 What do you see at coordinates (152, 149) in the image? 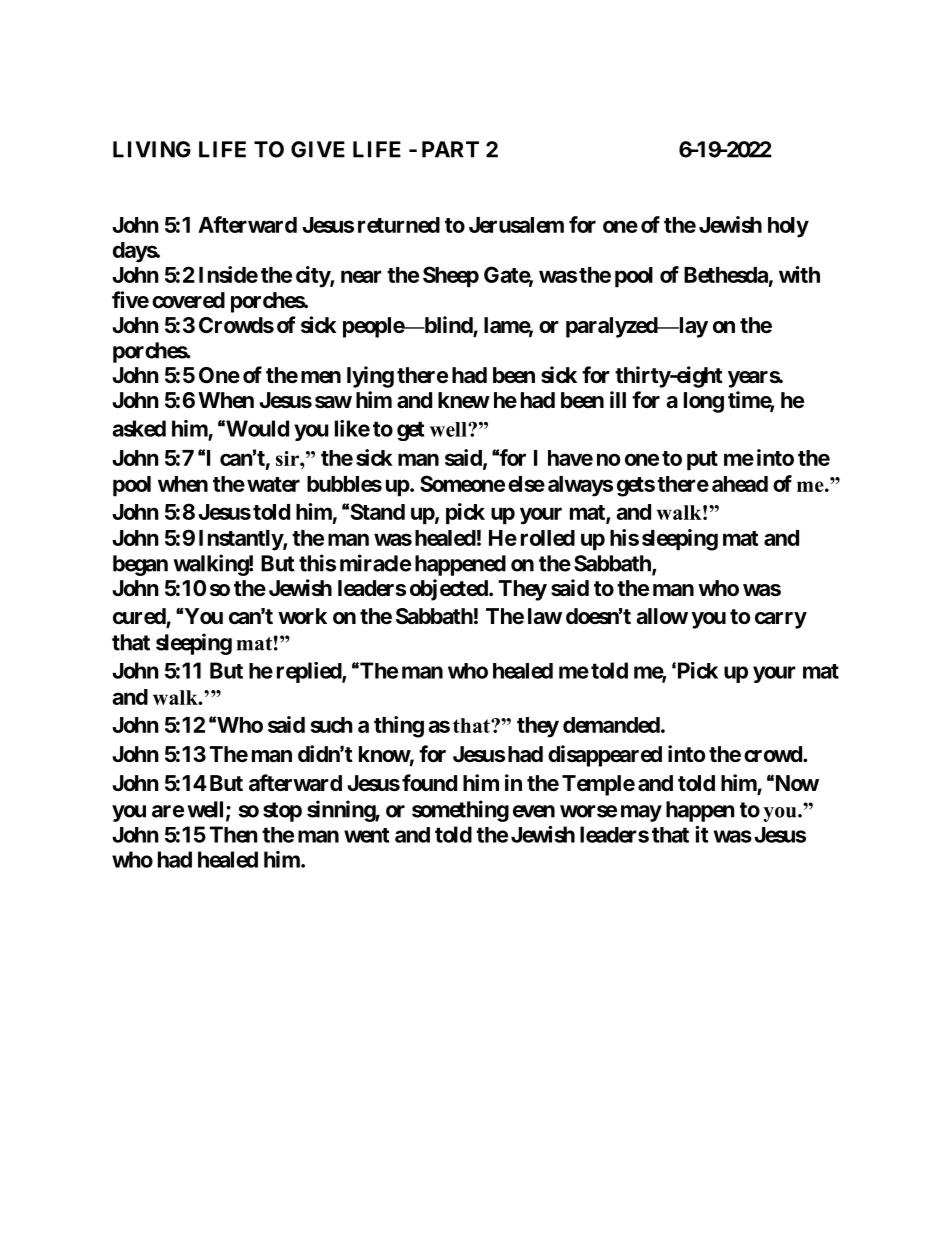
I see `LIVING` at bounding box center [152, 149].
